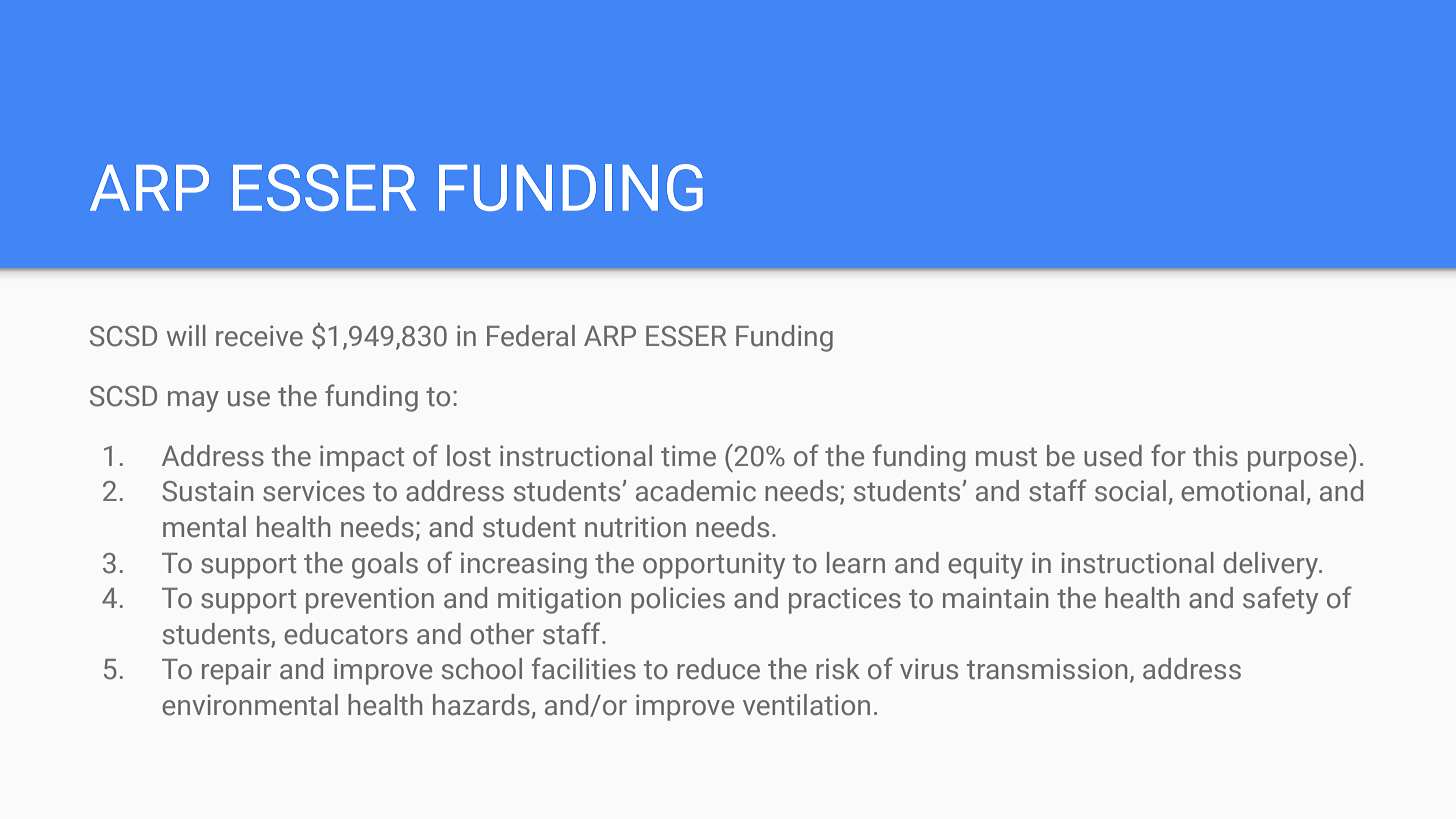 Image resolution: width=1456 pixels, height=819 pixels. Describe the element at coordinates (1168, 455) in the screenshot. I see `for` at that location.
